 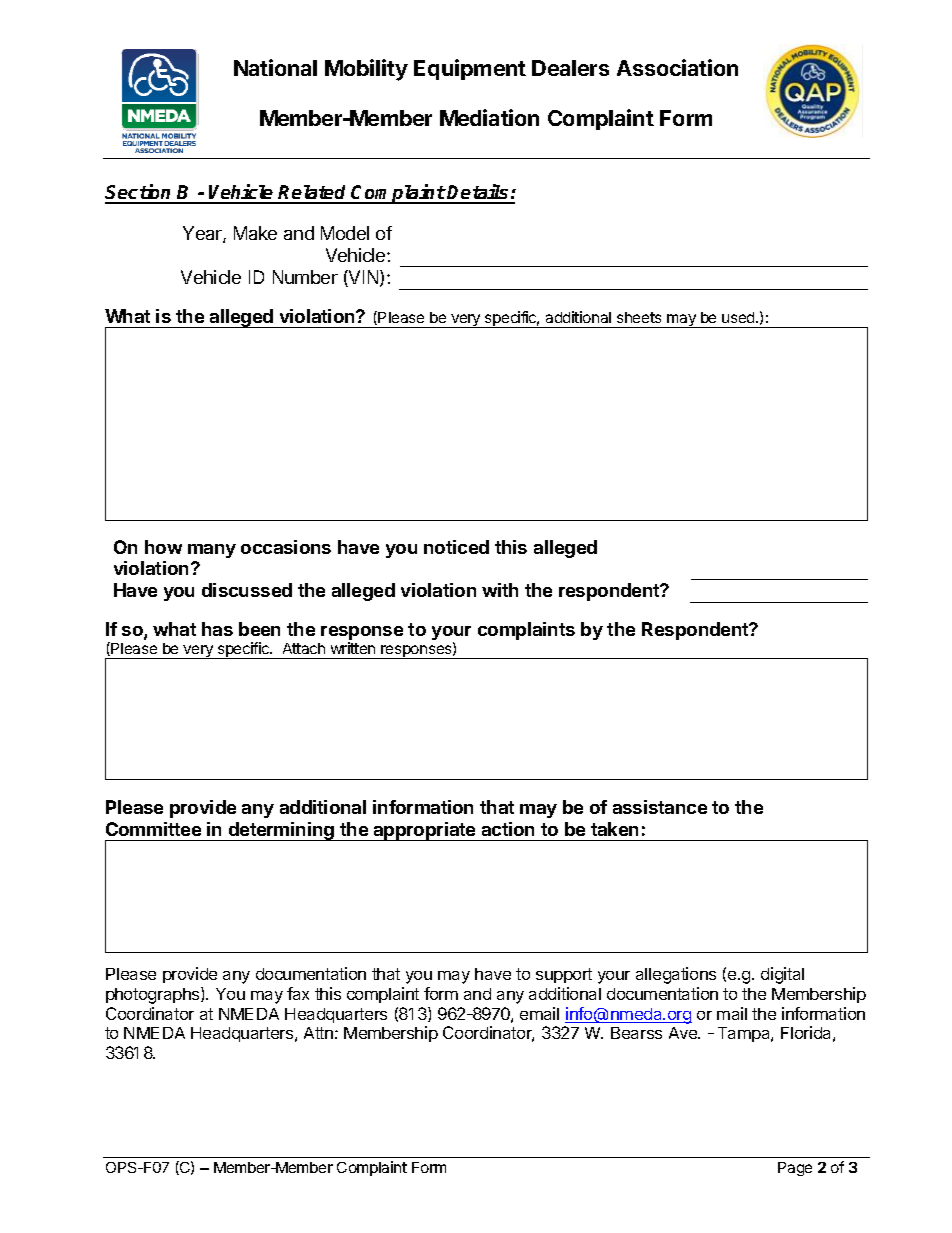 I want to click on National, so click(x=275, y=67).
